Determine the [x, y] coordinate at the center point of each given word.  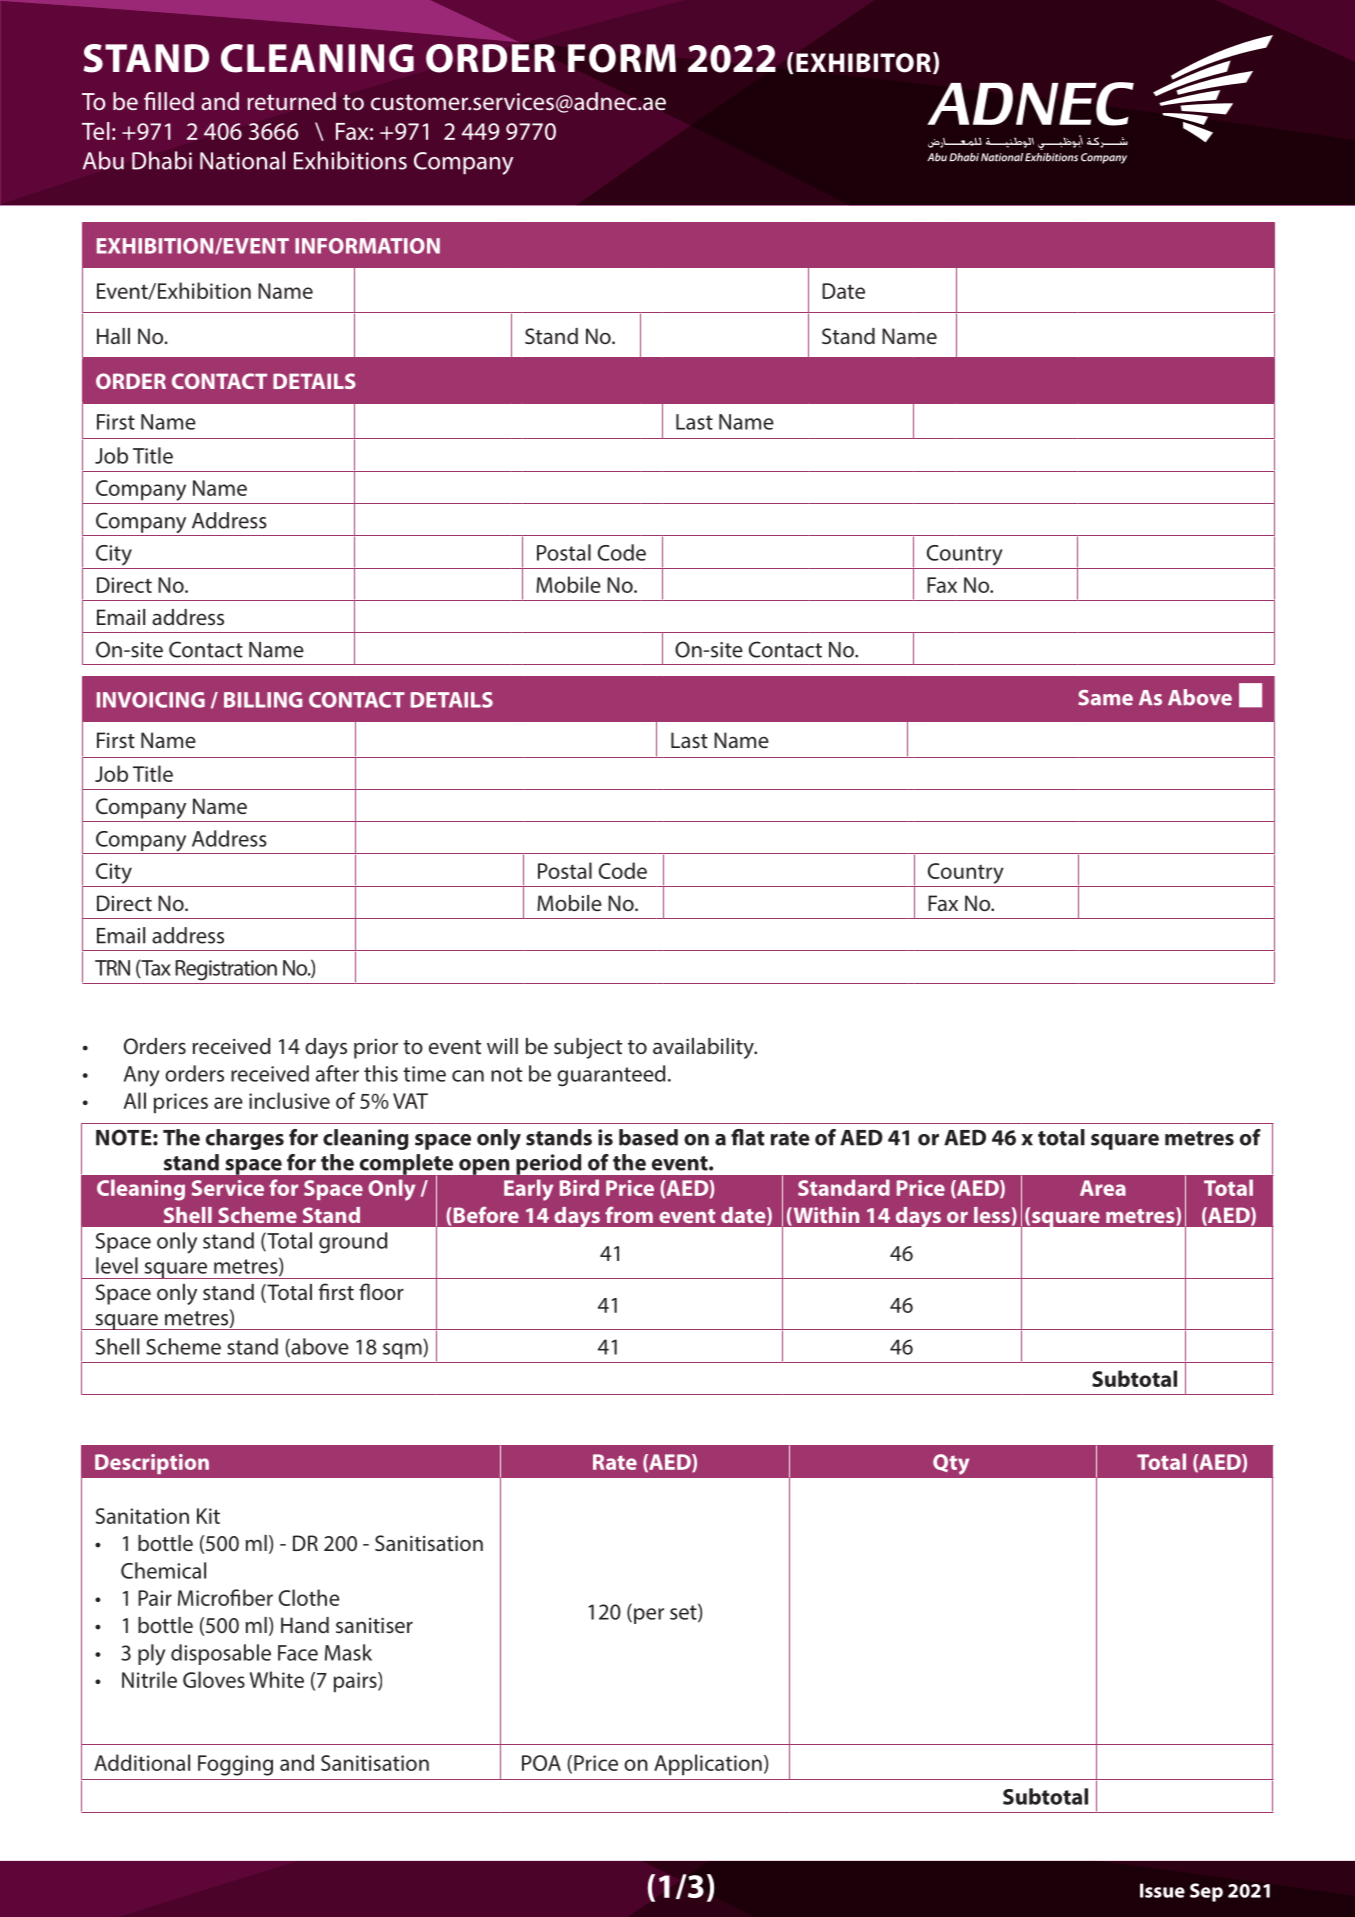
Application [708, 1765]
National [242, 160]
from [629, 1214]
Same [1105, 698]
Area [1103, 1188]
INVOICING [151, 700]
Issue [1162, 1890]
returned [291, 101]
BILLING [263, 700]
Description [152, 1464]
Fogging [235, 1765]
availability [704, 1048]
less [992, 1215]
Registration [226, 970]
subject [588, 1048]
